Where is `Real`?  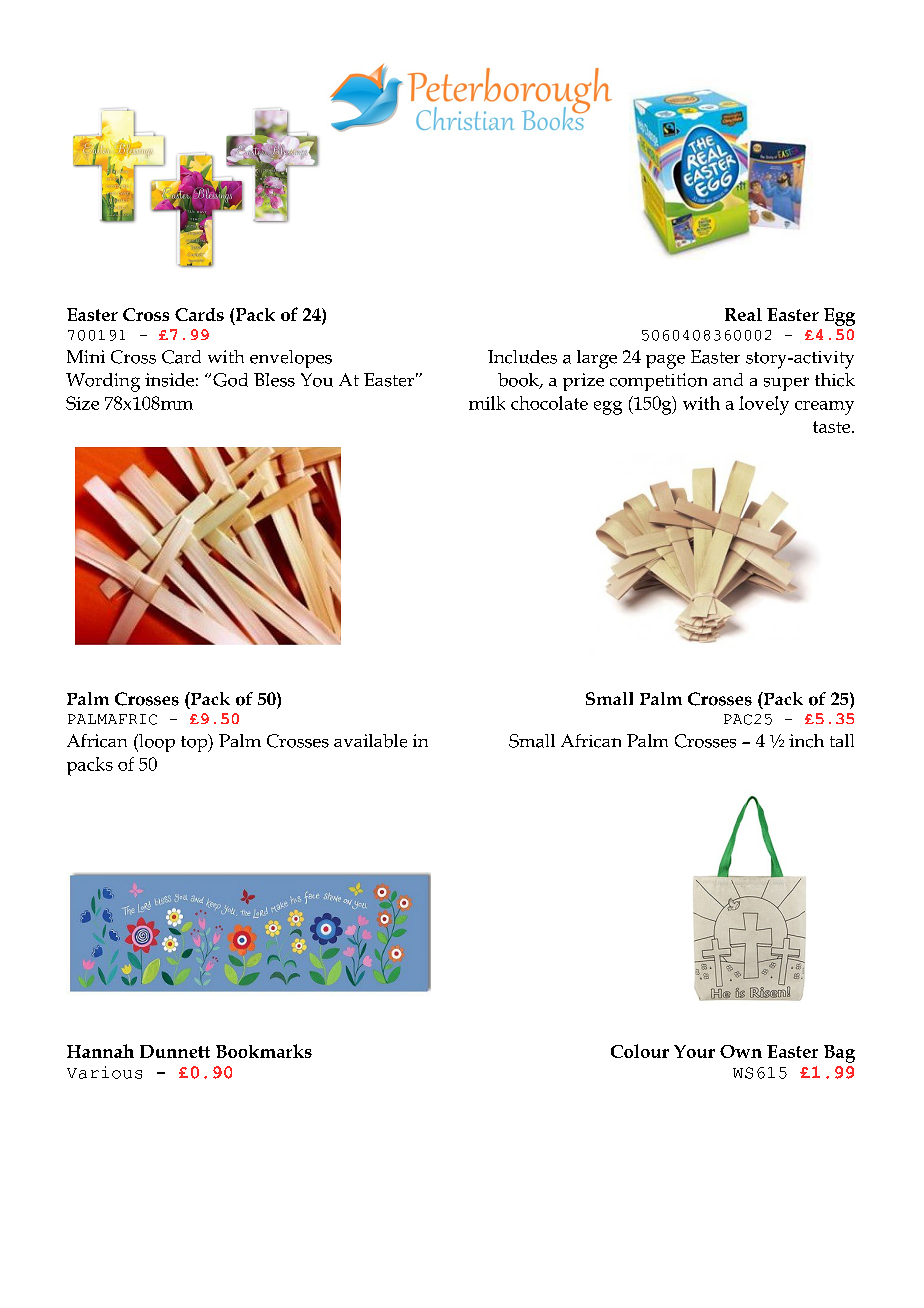
Real is located at coordinates (743, 314).
